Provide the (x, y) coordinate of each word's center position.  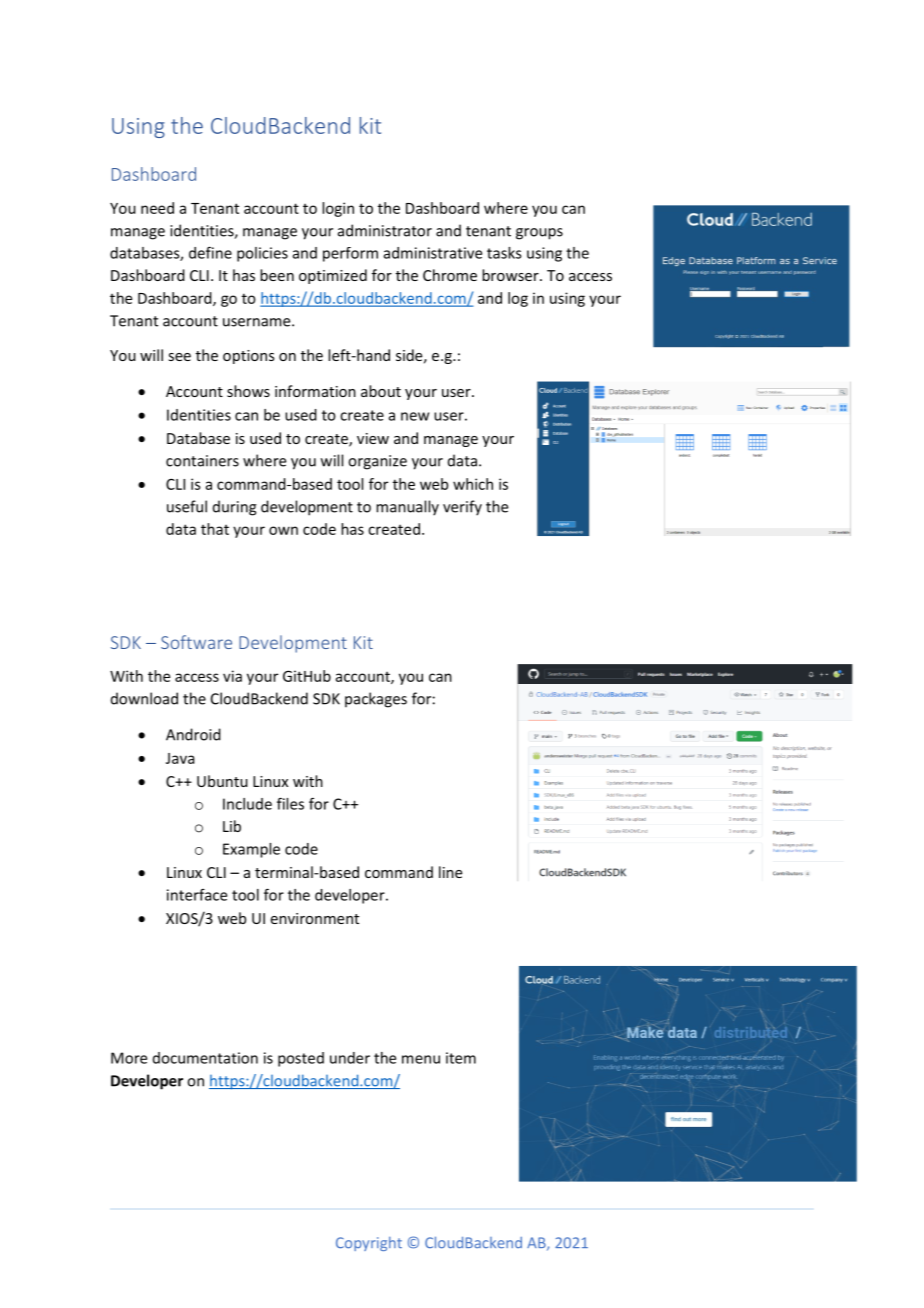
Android (193, 734)
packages (376, 700)
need (157, 208)
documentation (205, 1058)
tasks (504, 253)
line (450, 872)
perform (350, 254)
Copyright (369, 1243)
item (461, 1058)
